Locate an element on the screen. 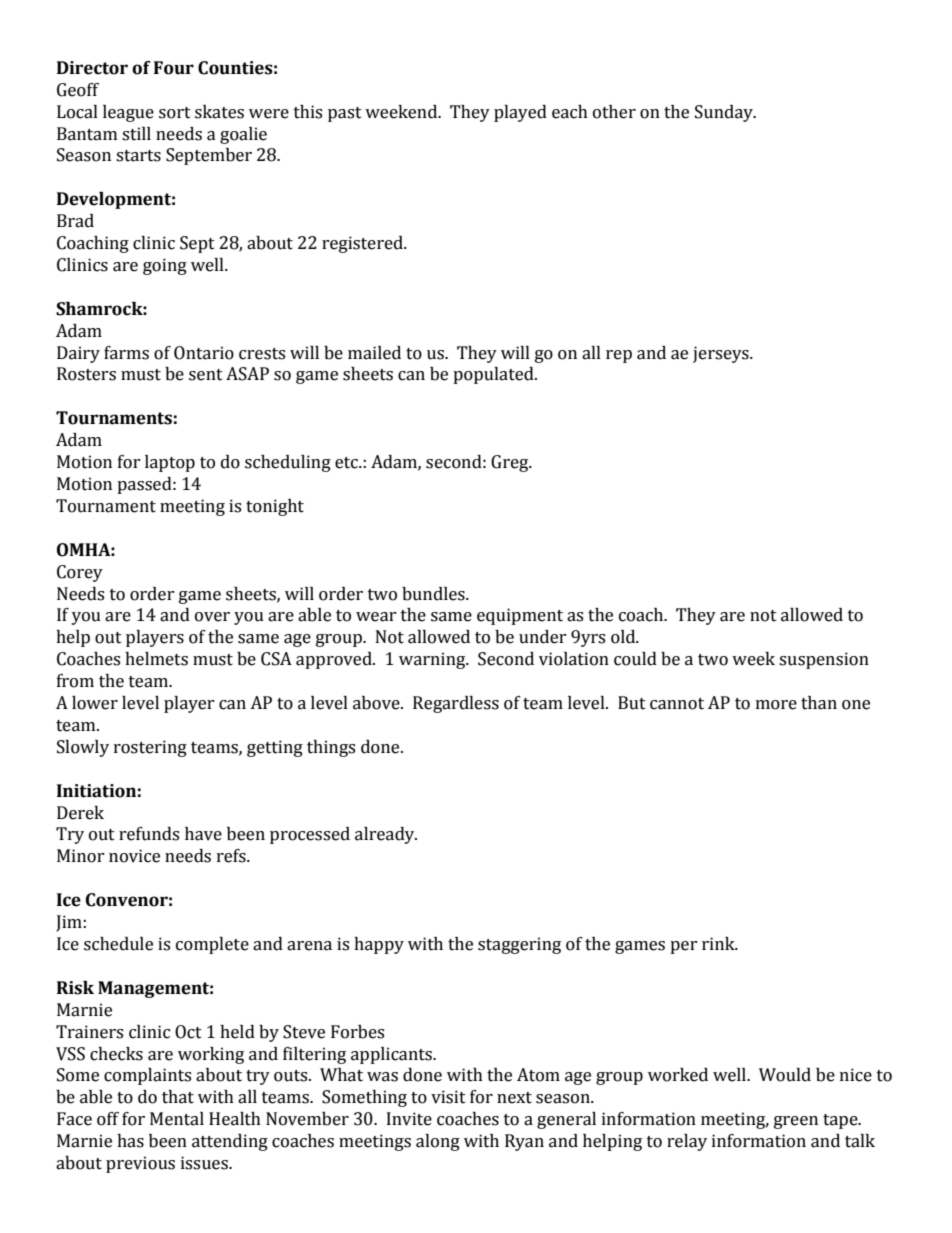 The width and height of the screenshot is (952, 1233). over is located at coordinates (212, 617).
